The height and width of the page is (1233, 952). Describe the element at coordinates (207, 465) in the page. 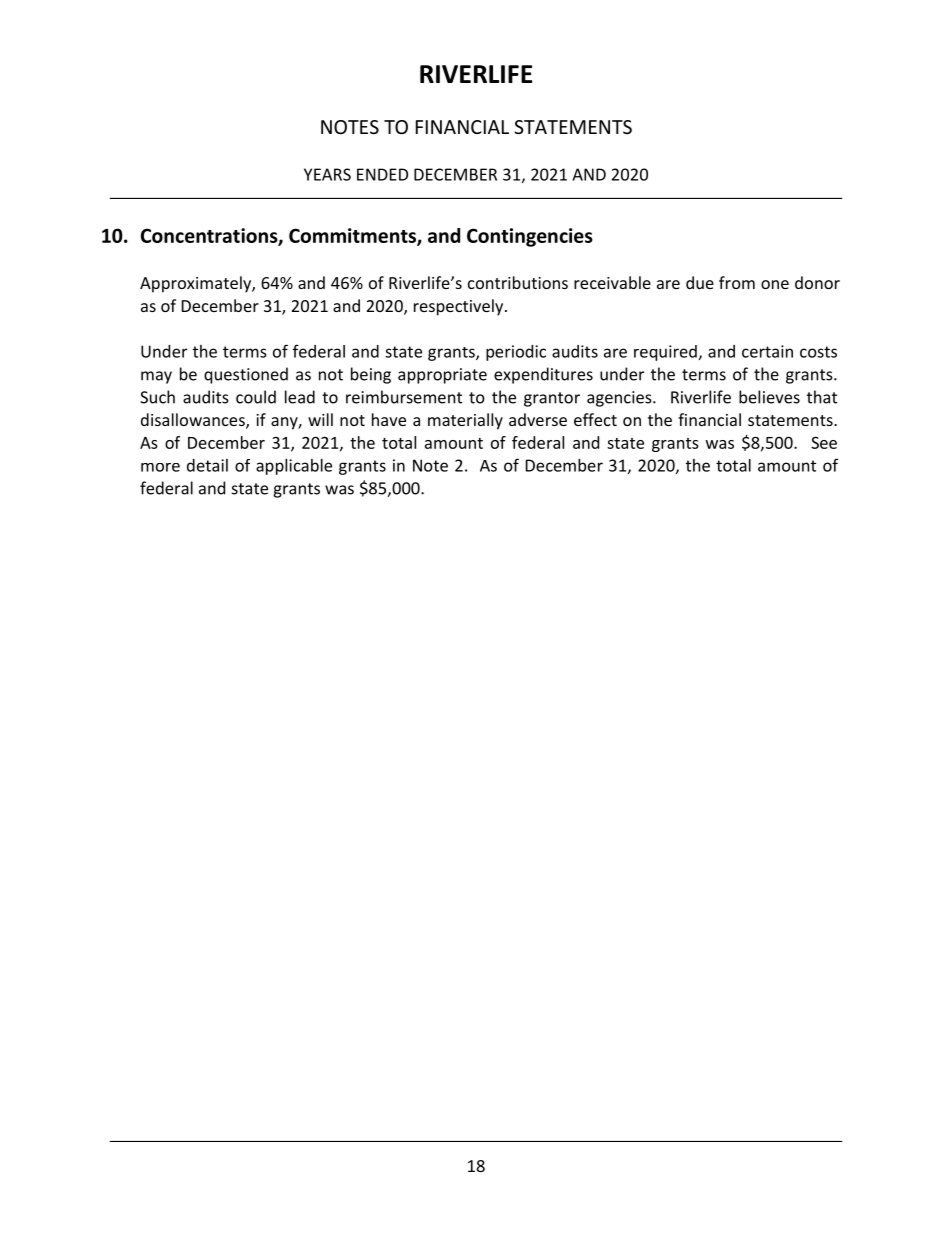

I see `detail` at that location.
